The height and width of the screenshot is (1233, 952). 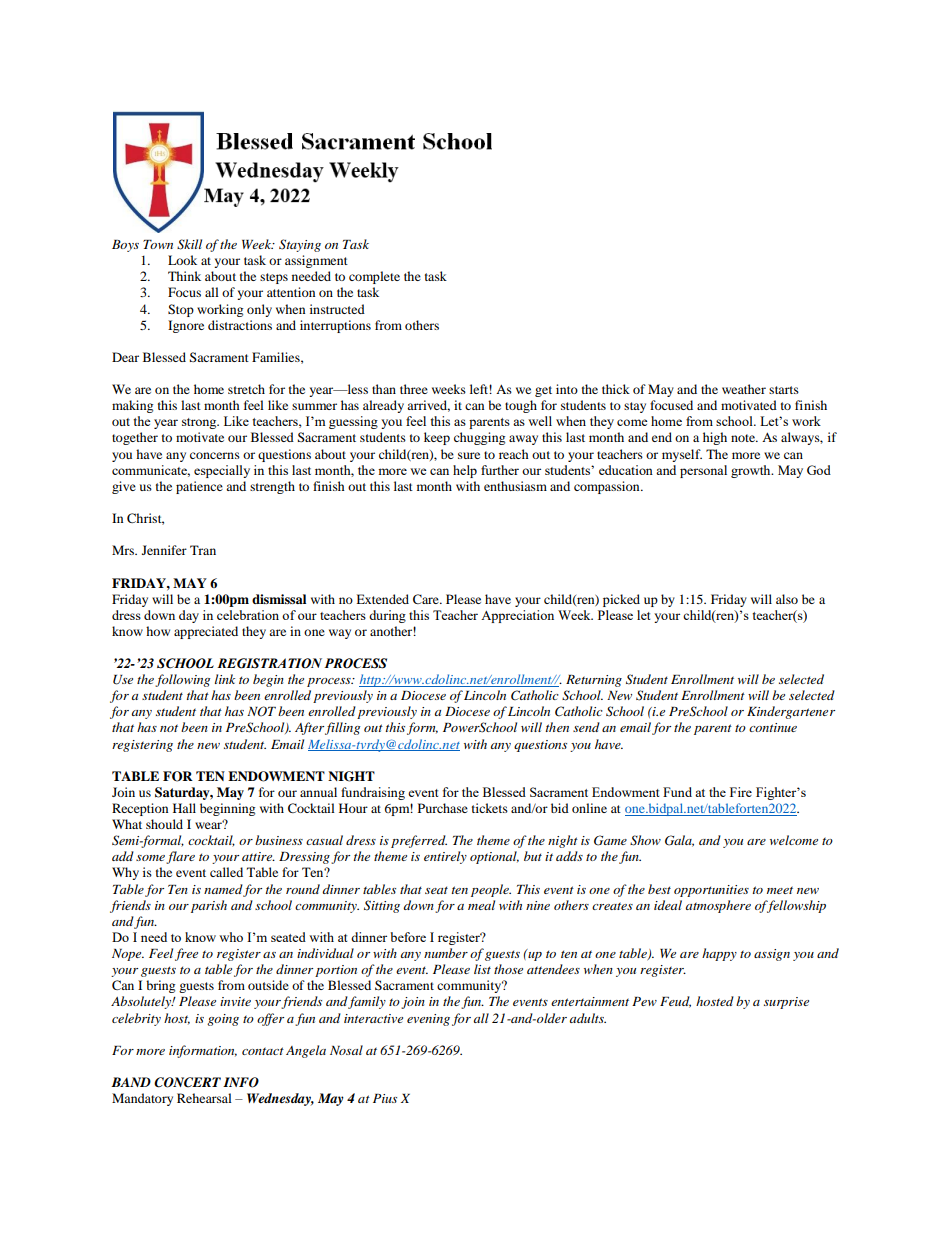 I want to click on CONCERT, so click(x=187, y=1082).
